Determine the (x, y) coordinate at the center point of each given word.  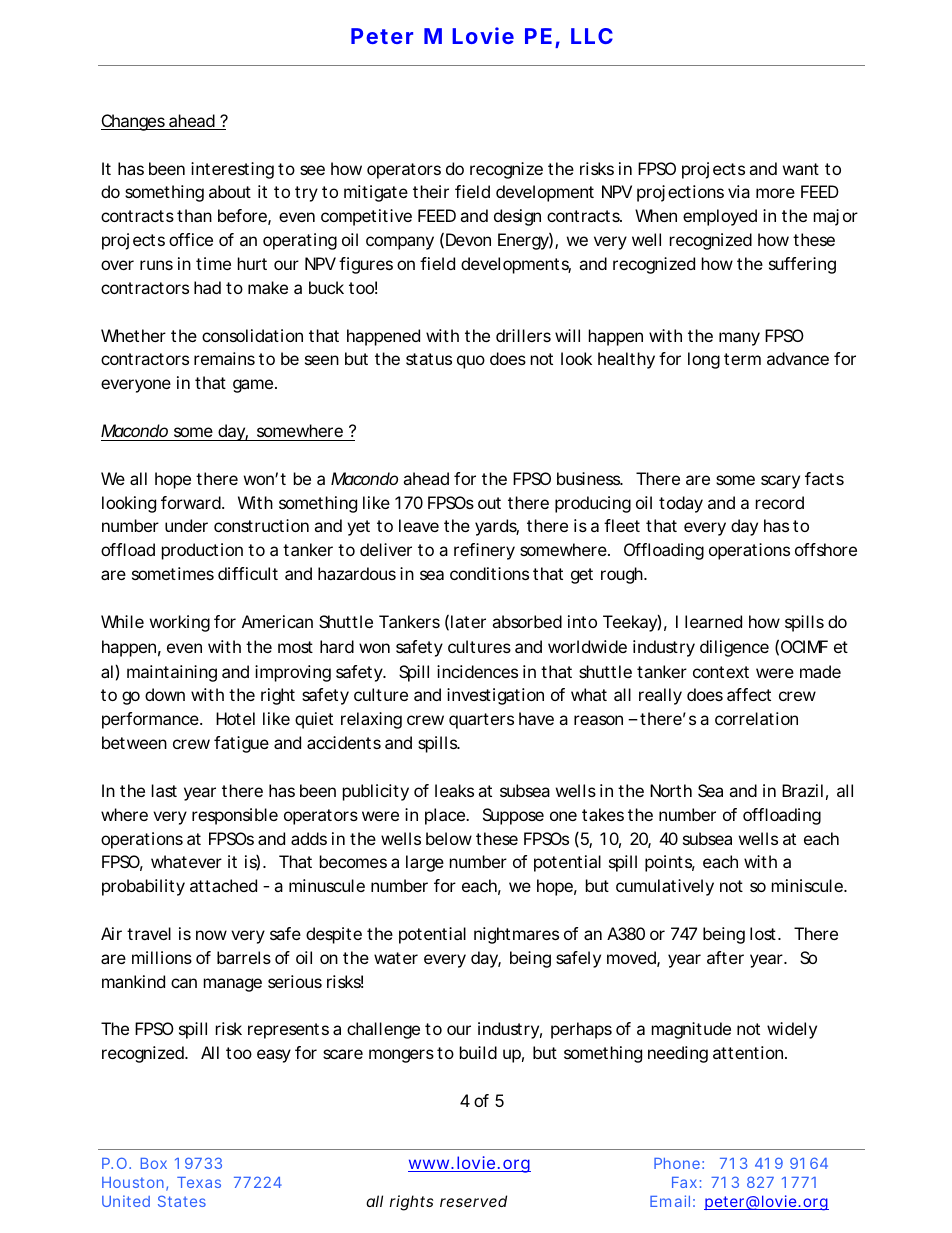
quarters (481, 721)
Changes (134, 122)
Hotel (235, 718)
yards (497, 527)
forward (192, 502)
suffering (802, 265)
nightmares (516, 935)
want (801, 169)
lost (765, 933)
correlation (756, 718)
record (780, 502)
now (211, 935)
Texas (199, 1182)
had (207, 287)
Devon (468, 239)
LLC (592, 36)
